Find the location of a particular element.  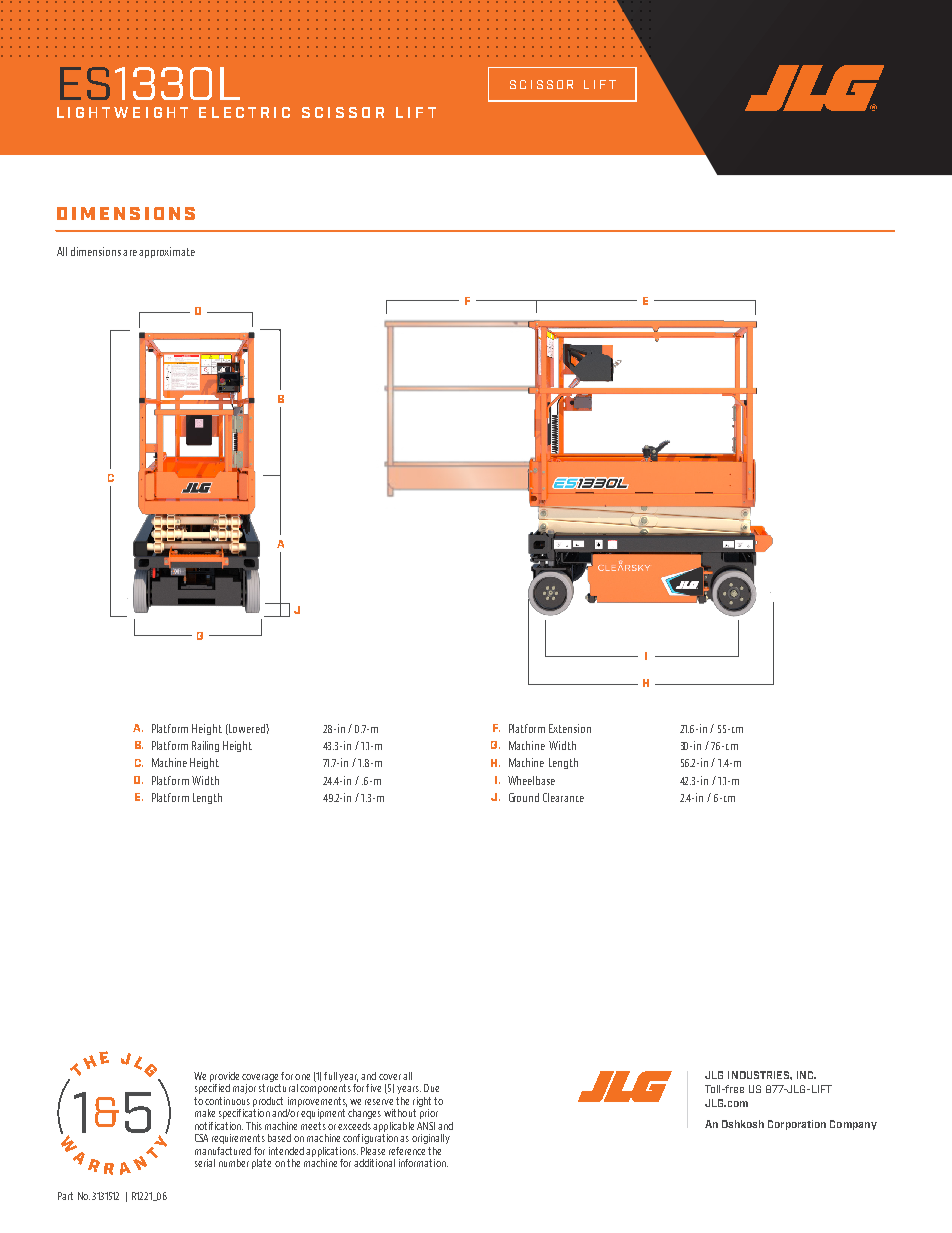

Wheelbase is located at coordinates (531, 780).
